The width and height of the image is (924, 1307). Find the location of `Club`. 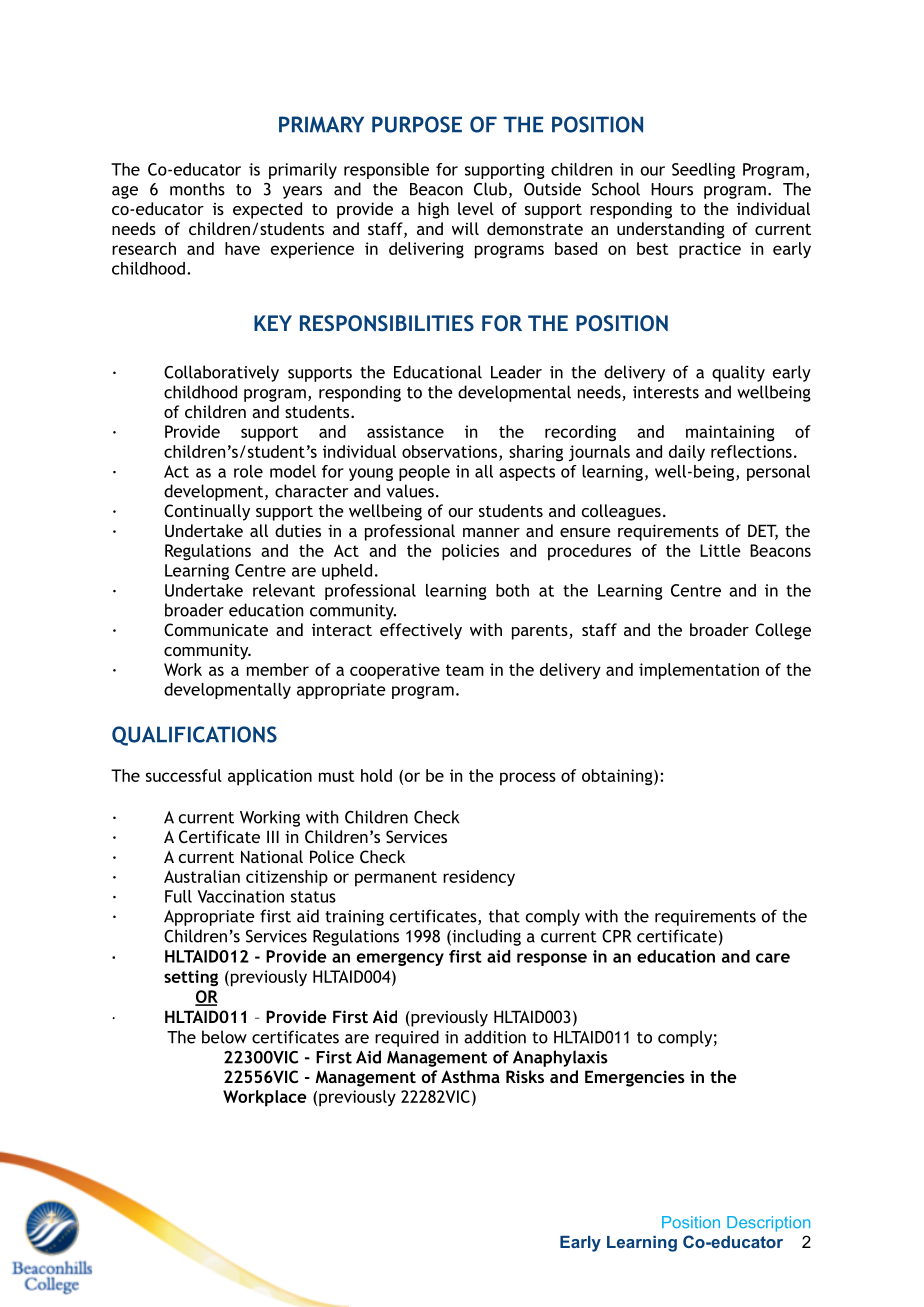

Club is located at coordinates (490, 189).
